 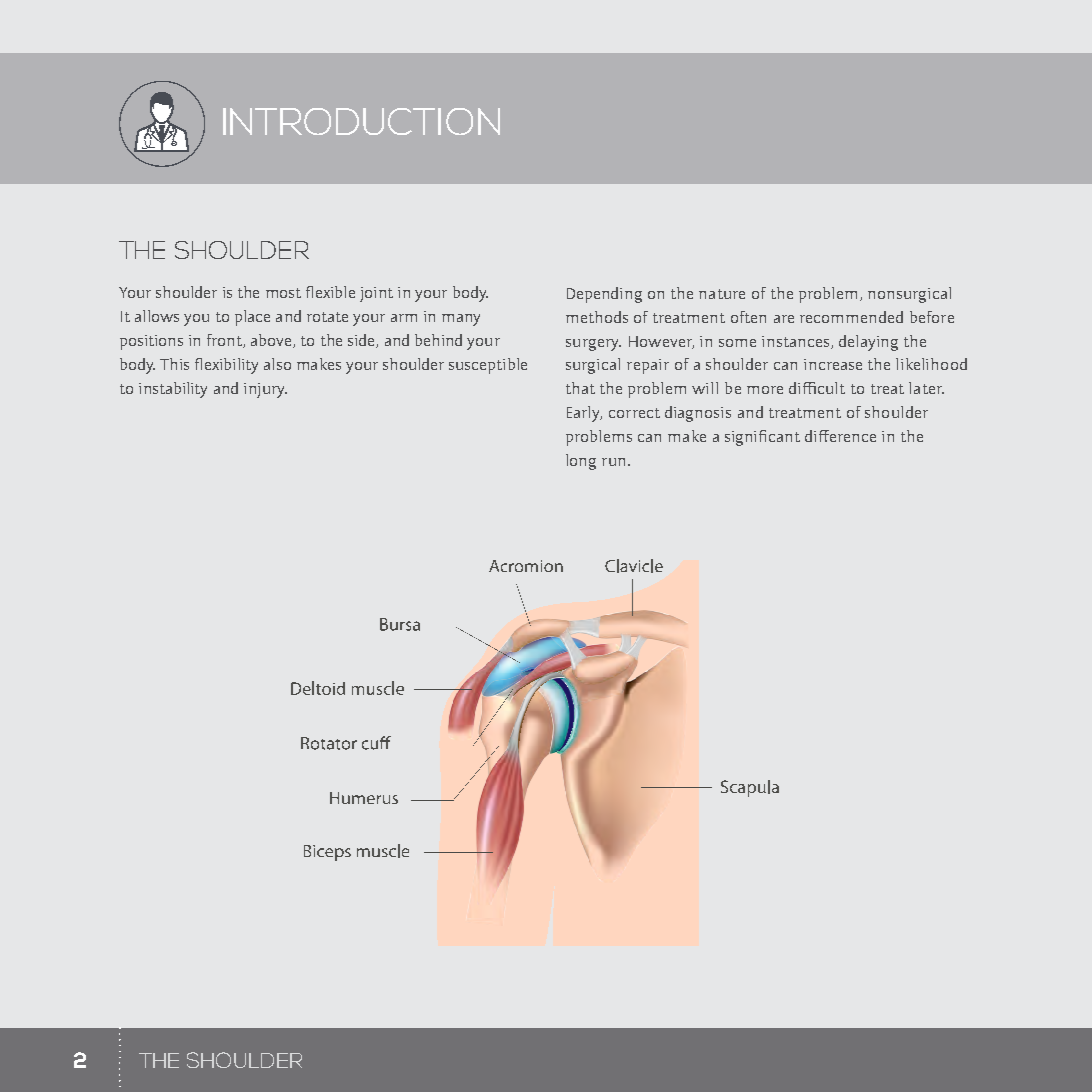 I want to click on most, so click(x=283, y=293).
